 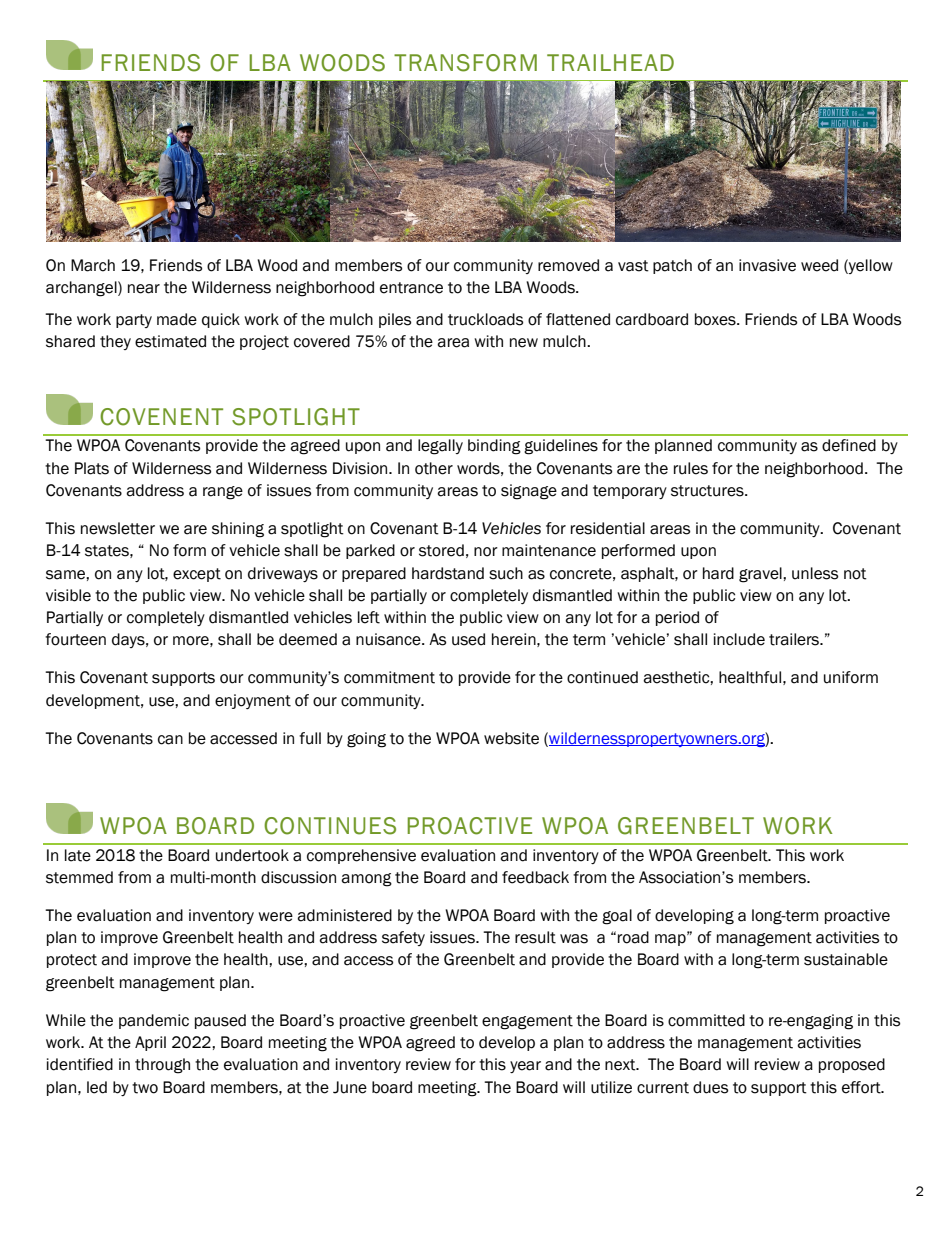 I want to click on year, so click(x=525, y=1067).
